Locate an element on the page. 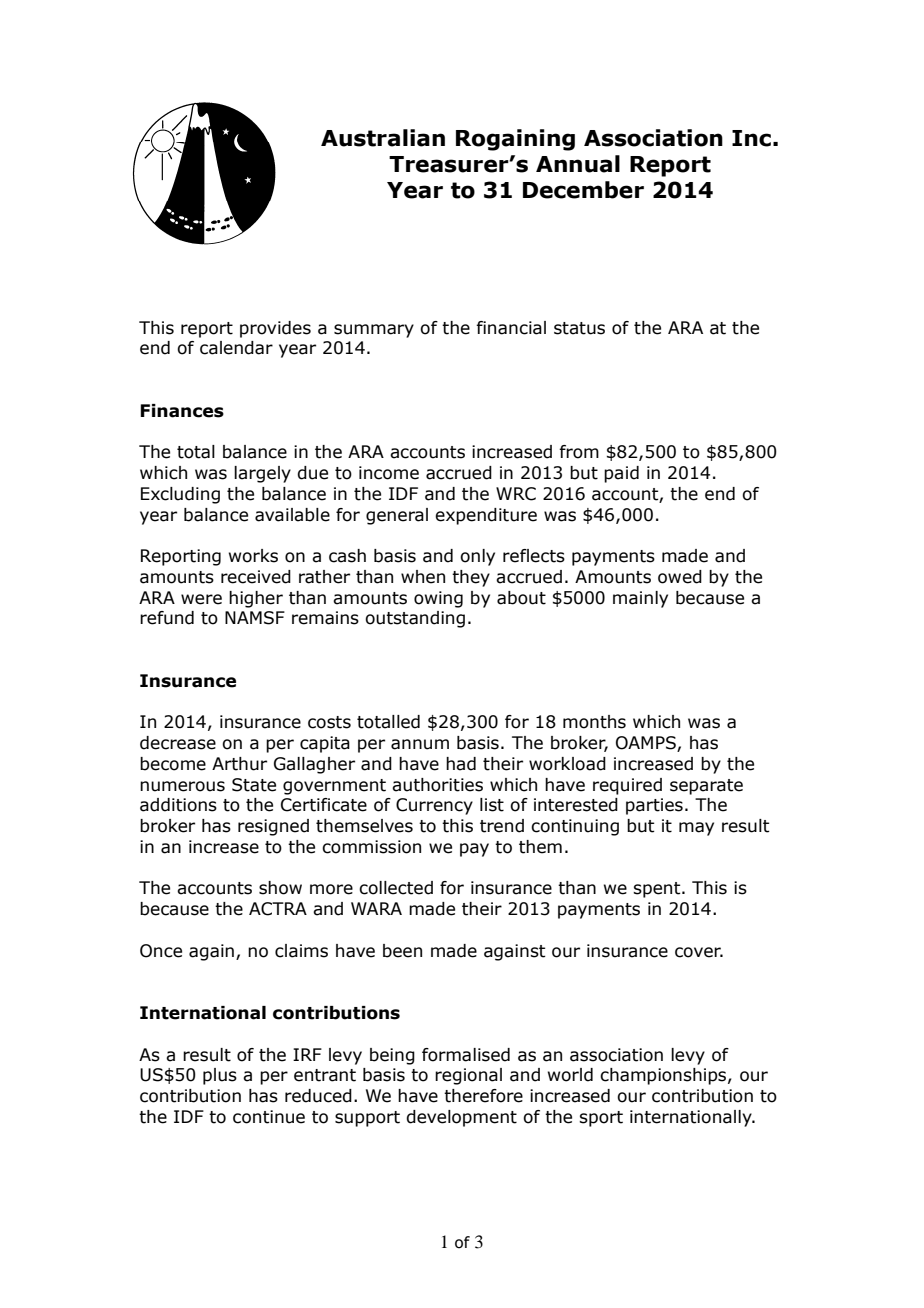 Image resolution: width=924 pixels, height=1308 pixels. mainly is located at coordinates (640, 599).
